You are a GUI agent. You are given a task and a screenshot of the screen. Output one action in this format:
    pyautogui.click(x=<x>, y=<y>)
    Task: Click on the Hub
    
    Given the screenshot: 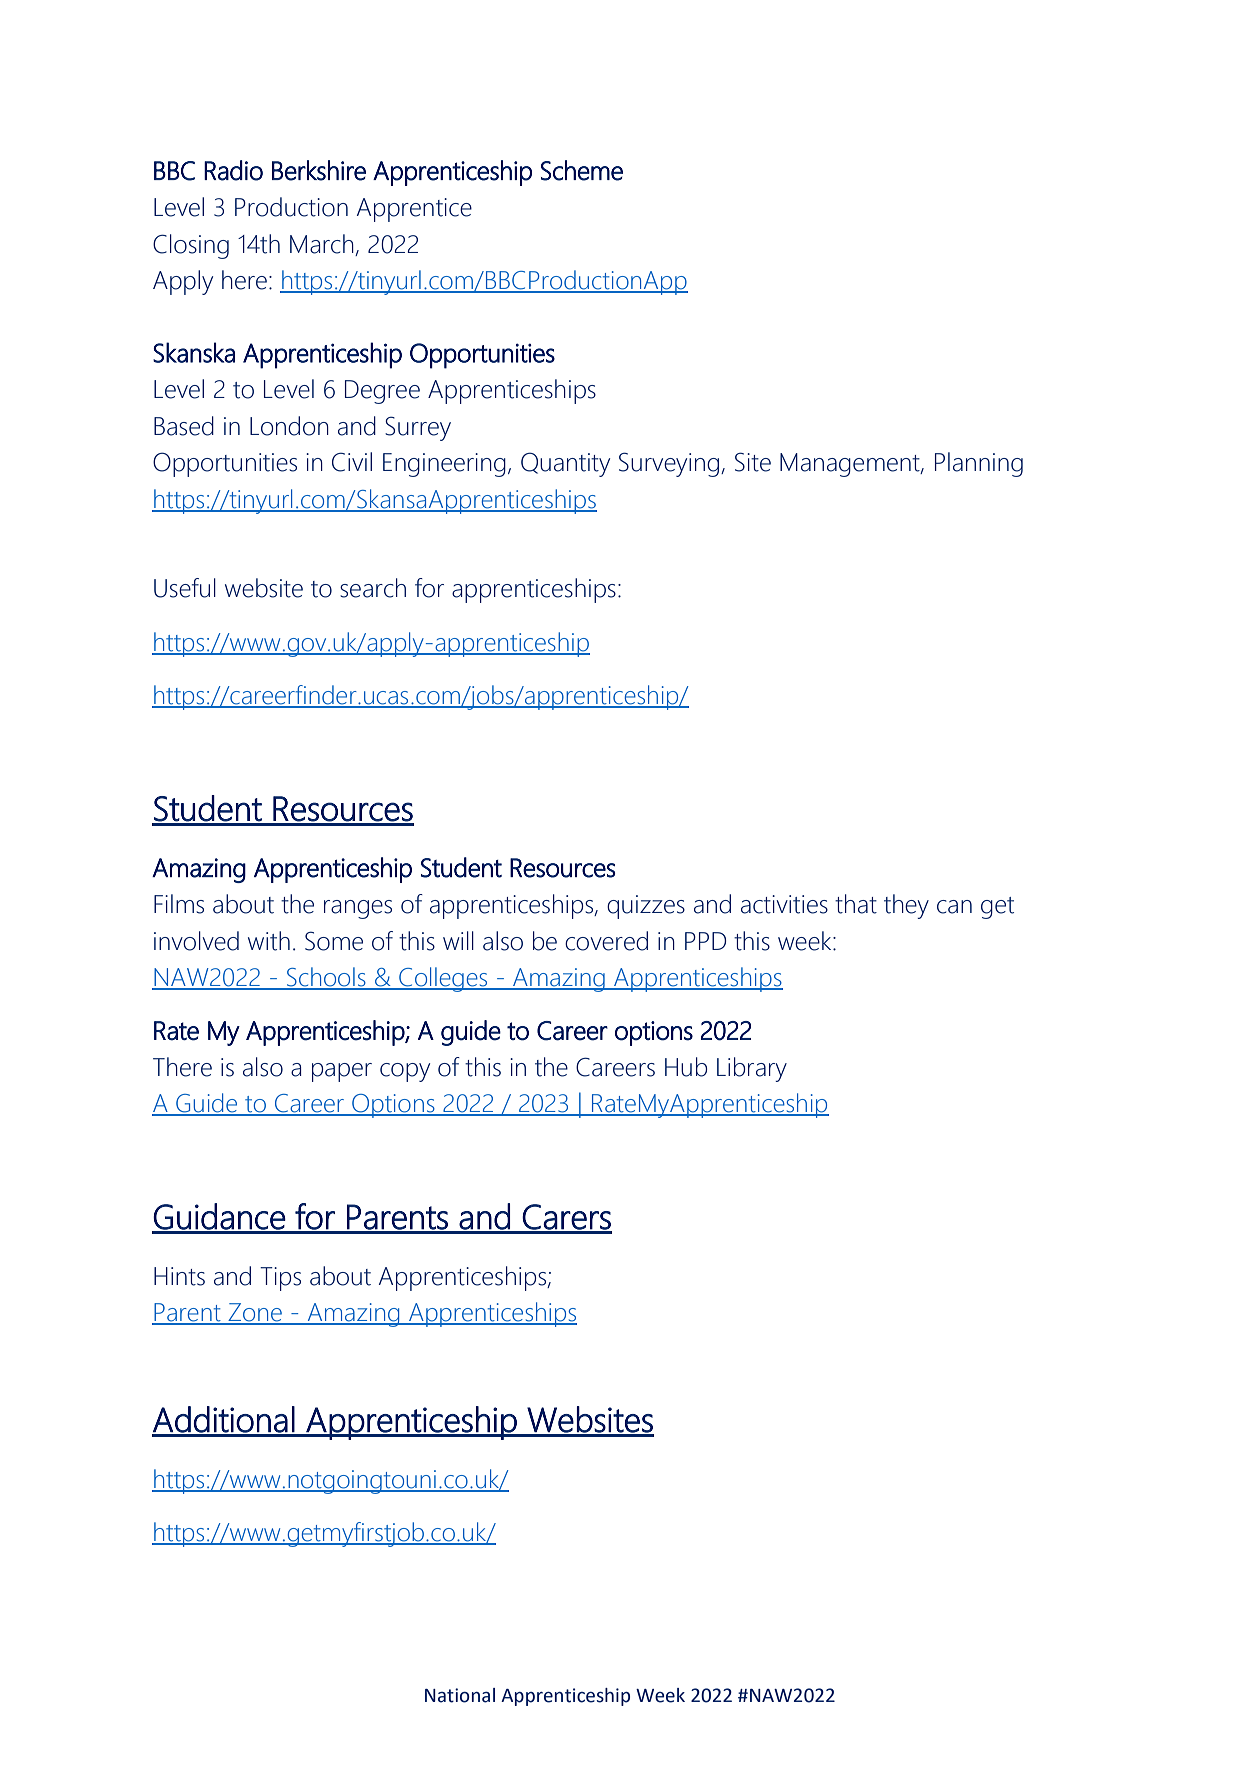 What is the action you would take?
    pyautogui.click(x=686, y=1067)
